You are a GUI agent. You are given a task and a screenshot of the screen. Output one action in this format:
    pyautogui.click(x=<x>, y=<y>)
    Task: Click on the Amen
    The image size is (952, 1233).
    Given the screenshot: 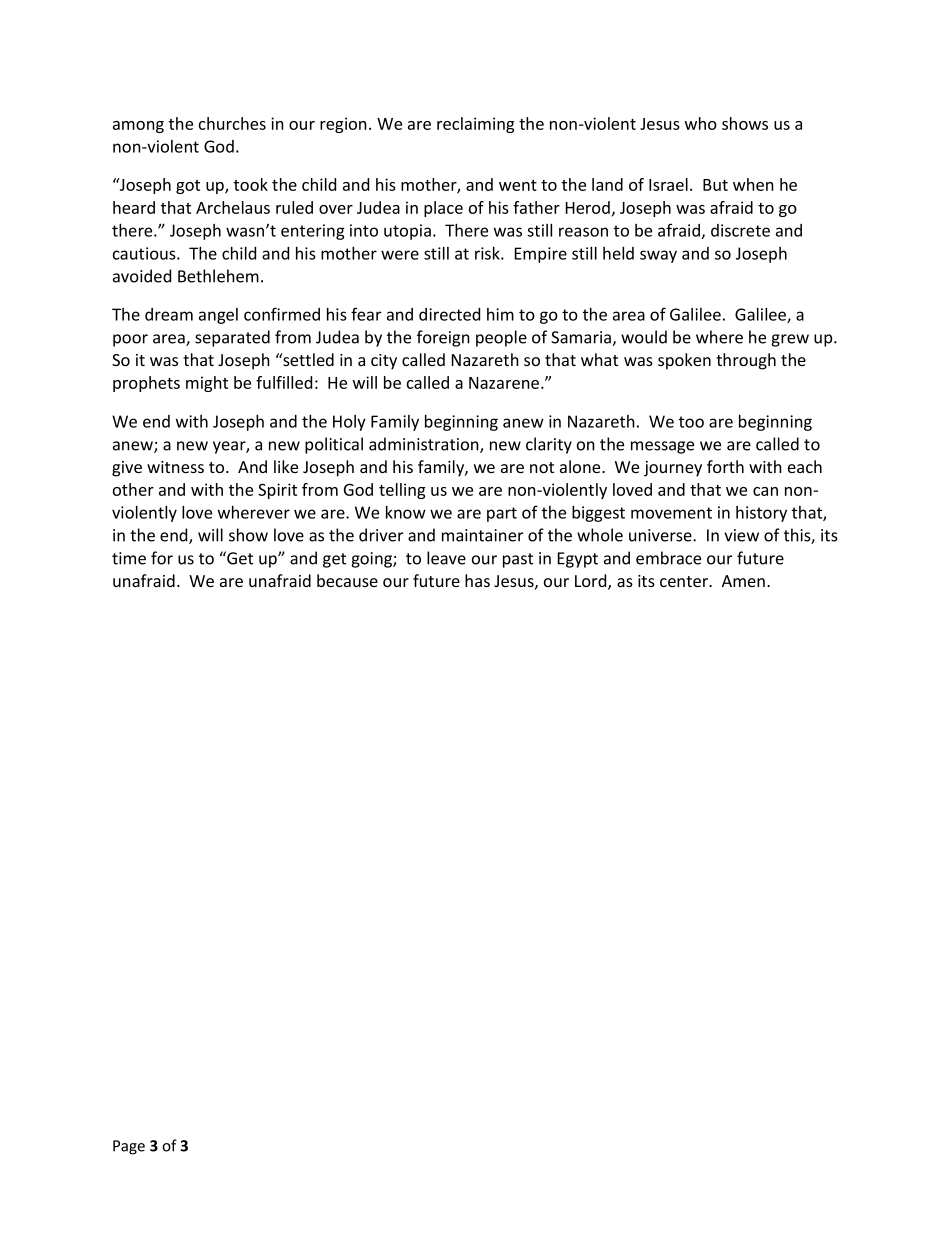 What is the action you would take?
    pyautogui.click(x=743, y=581)
